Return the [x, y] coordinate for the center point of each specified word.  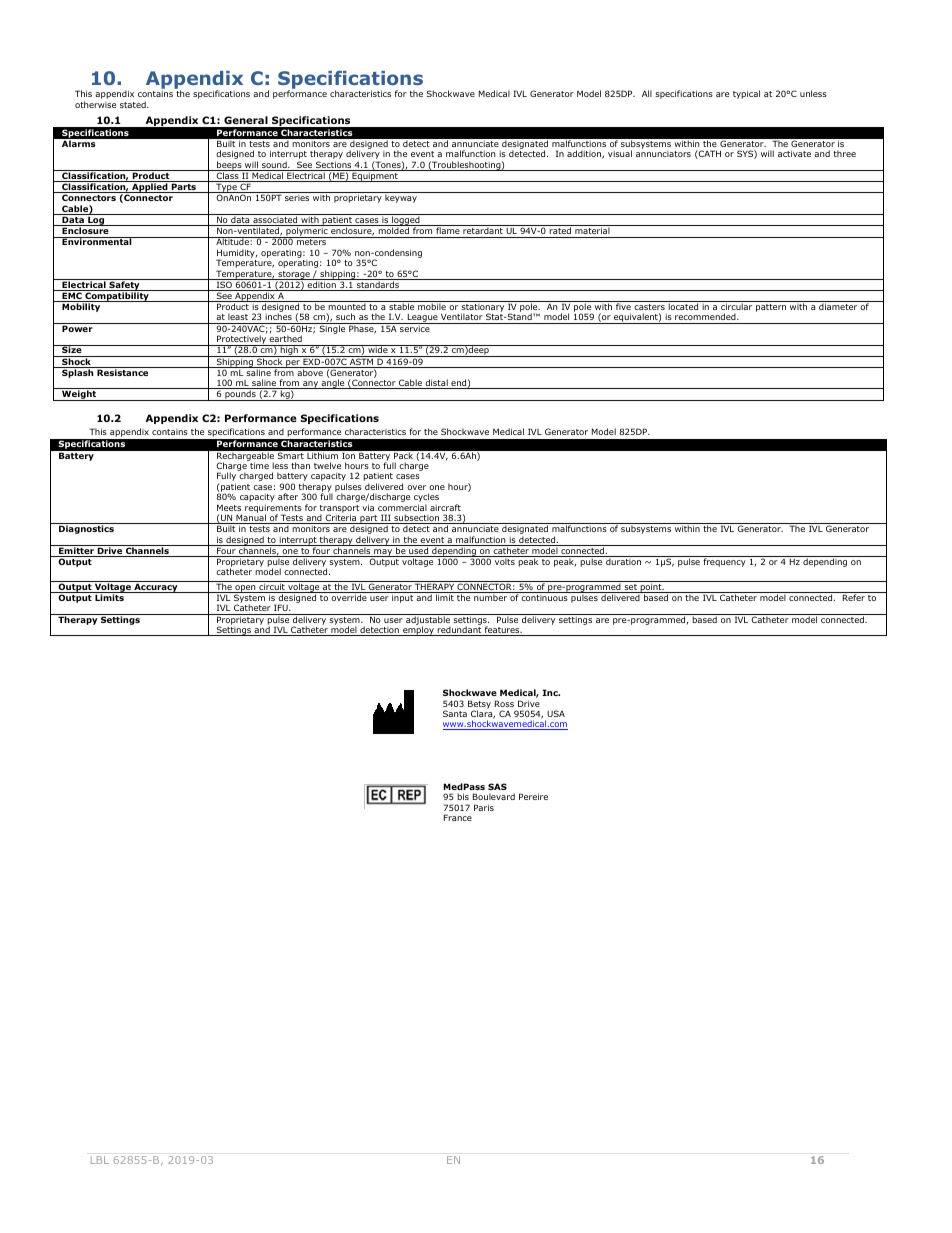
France [458, 817]
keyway [401, 198]
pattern [771, 308]
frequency [724, 561]
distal [436, 384]
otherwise [95, 104]
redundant [459, 631]
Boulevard [494, 796]
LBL [100, 1160]
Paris [484, 807]
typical [746, 94]
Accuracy [156, 588]
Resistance [123, 371]
